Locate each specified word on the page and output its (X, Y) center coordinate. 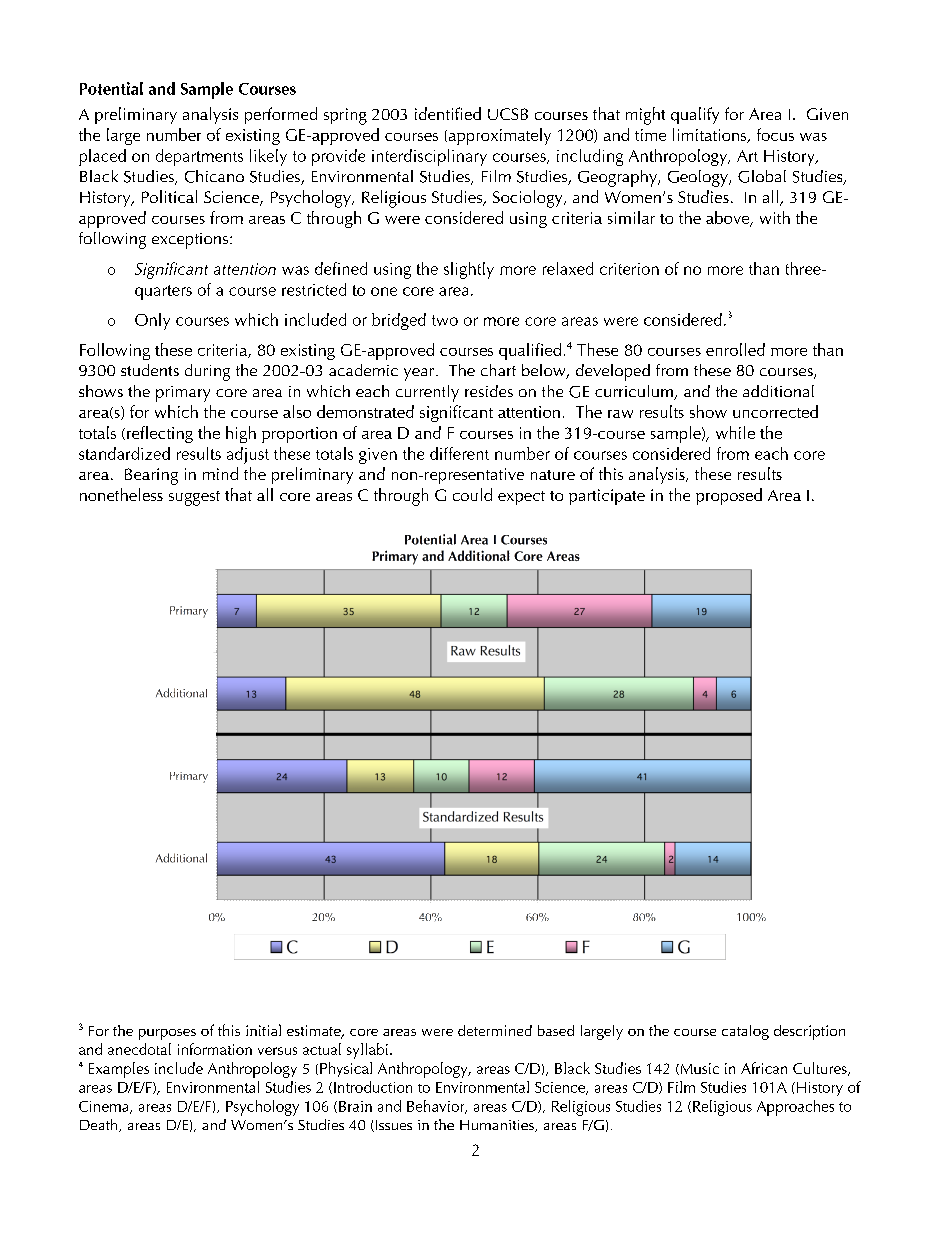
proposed (729, 496)
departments (199, 157)
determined (495, 1030)
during (207, 372)
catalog (745, 1032)
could (472, 494)
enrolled (735, 349)
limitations (711, 135)
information (215, 1049)
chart (498, 370)
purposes (167, 1034)
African (764, 1068)
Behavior (437, 1107)
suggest (194, 498)
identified (448, 113)
